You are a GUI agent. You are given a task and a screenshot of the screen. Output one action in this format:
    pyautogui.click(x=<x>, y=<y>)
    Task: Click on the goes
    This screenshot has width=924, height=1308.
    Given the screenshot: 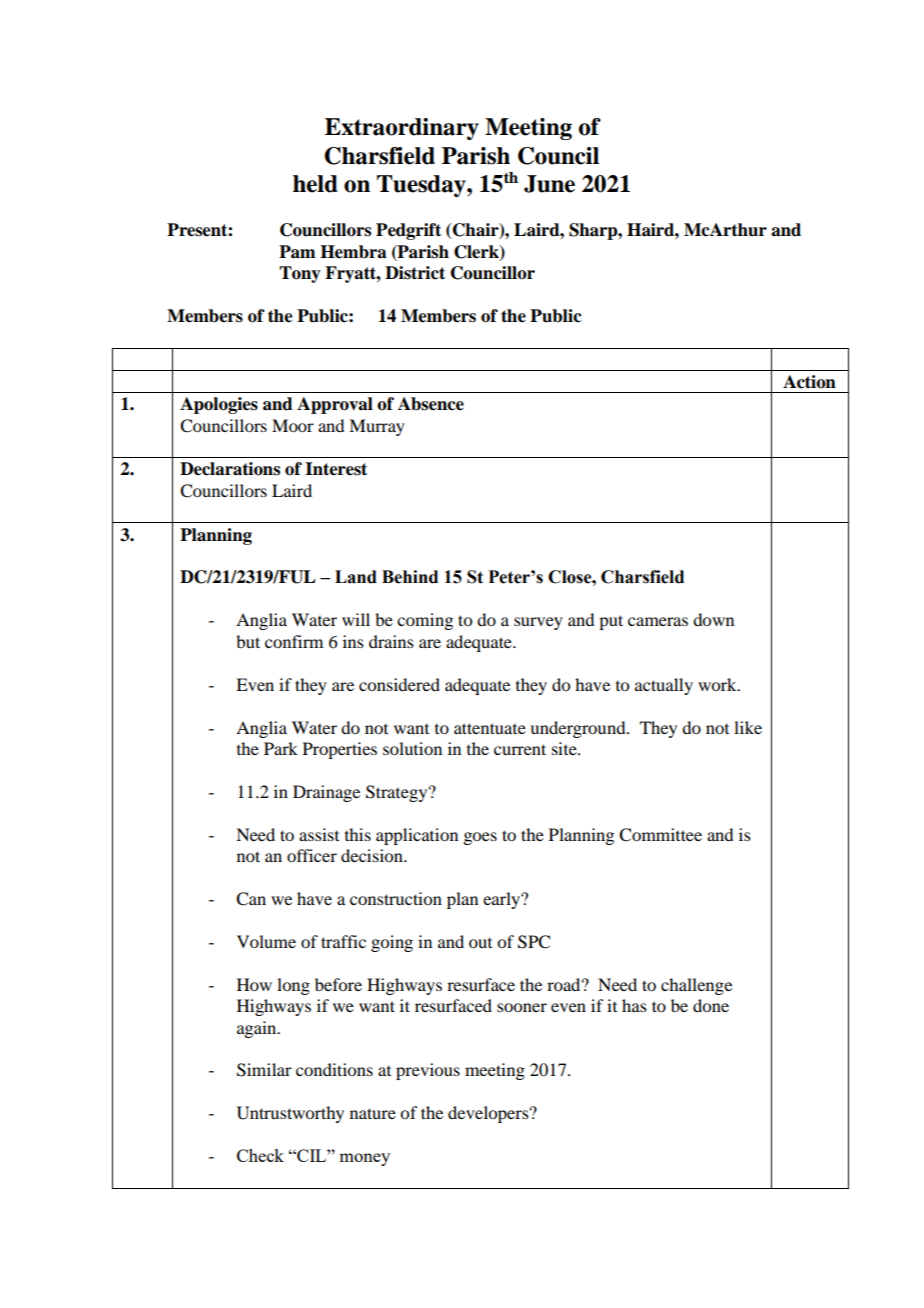 What is the action you would take?
    pyautogui.click(x=480, y=838)
